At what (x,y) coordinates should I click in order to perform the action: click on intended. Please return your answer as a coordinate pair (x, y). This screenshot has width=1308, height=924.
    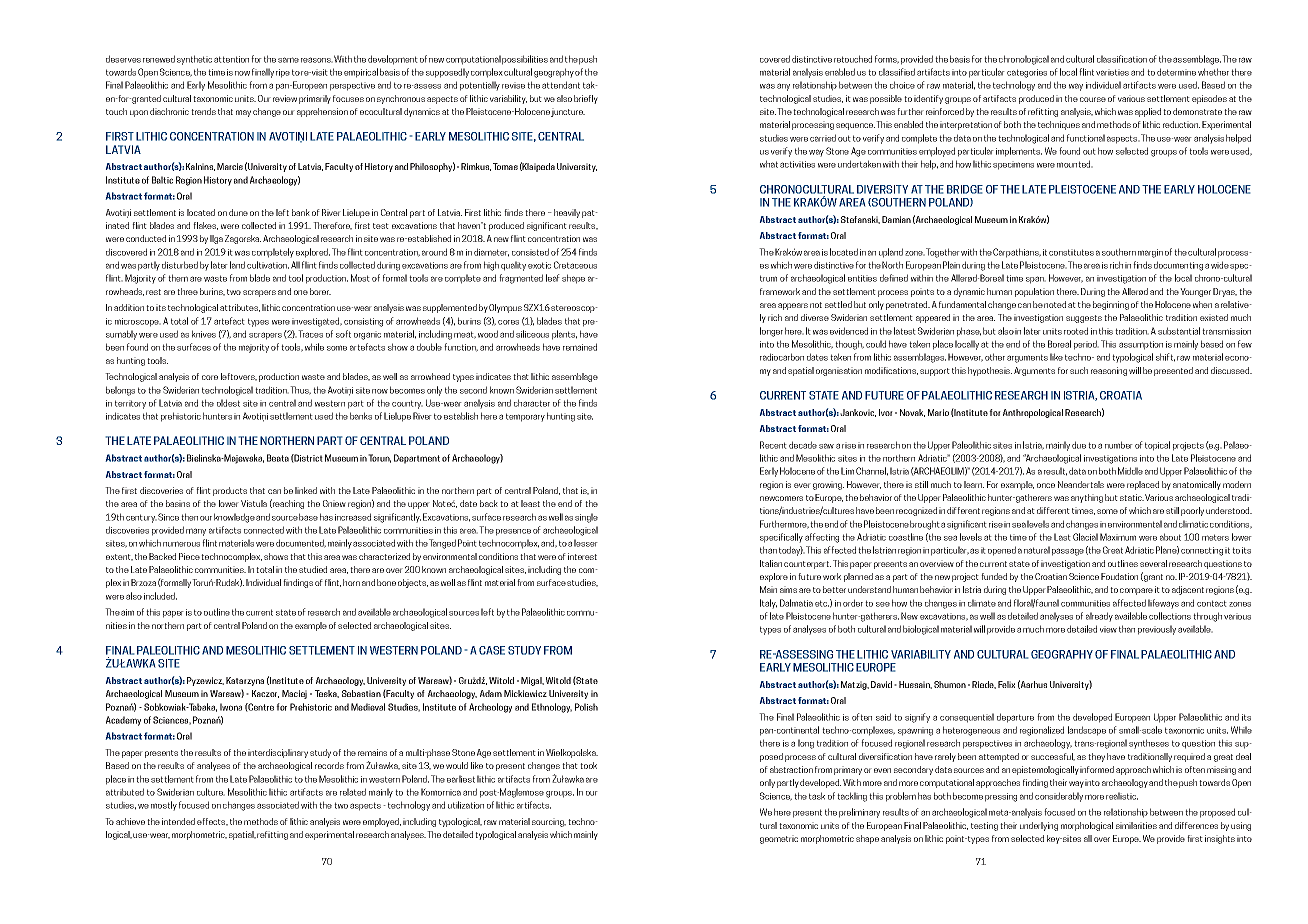
    Looking at the image, I should click on (178, 821).
